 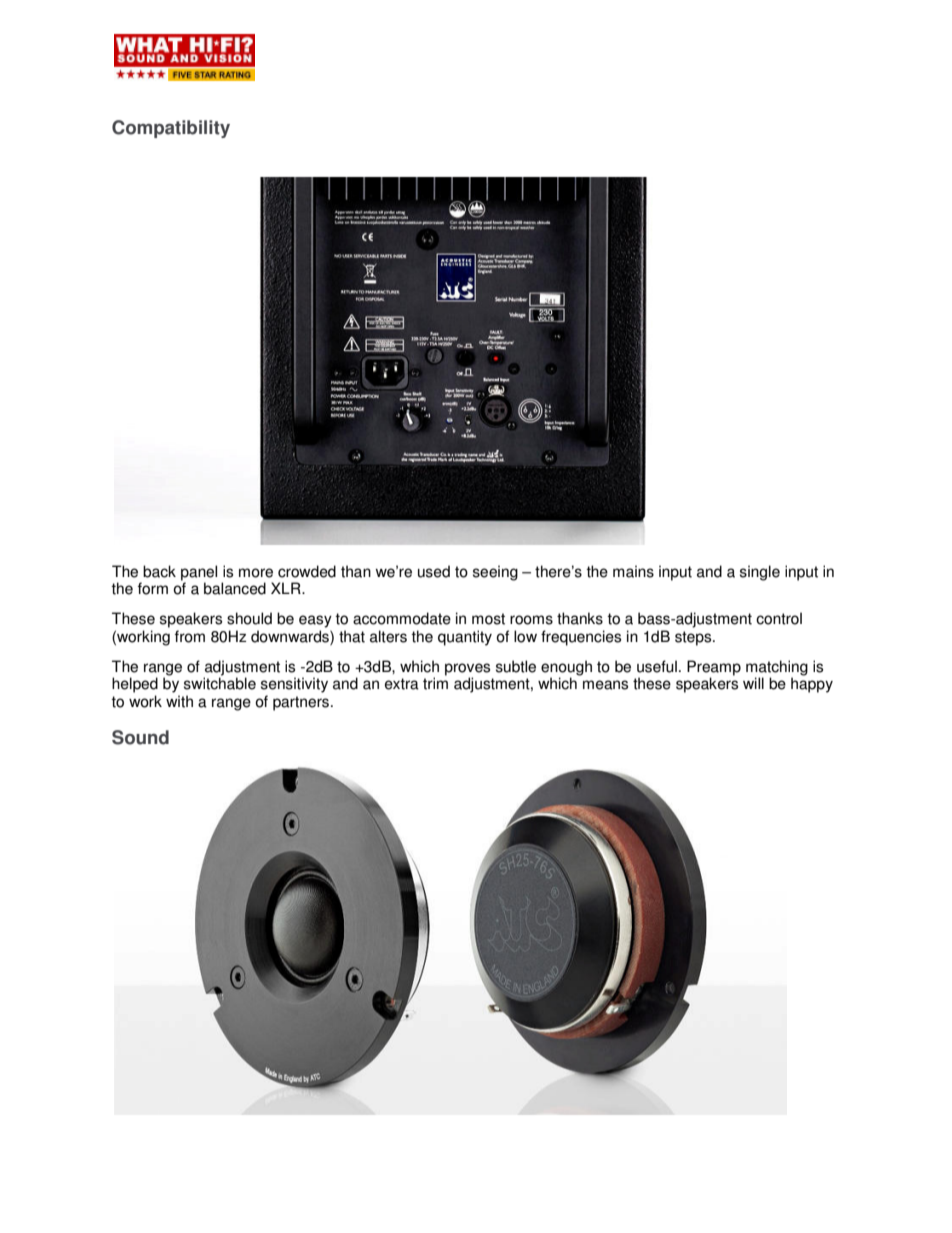 What do you see at coordinates (779, 618) in the screenshot?
I see `control` at bounding box center [779, 618].
